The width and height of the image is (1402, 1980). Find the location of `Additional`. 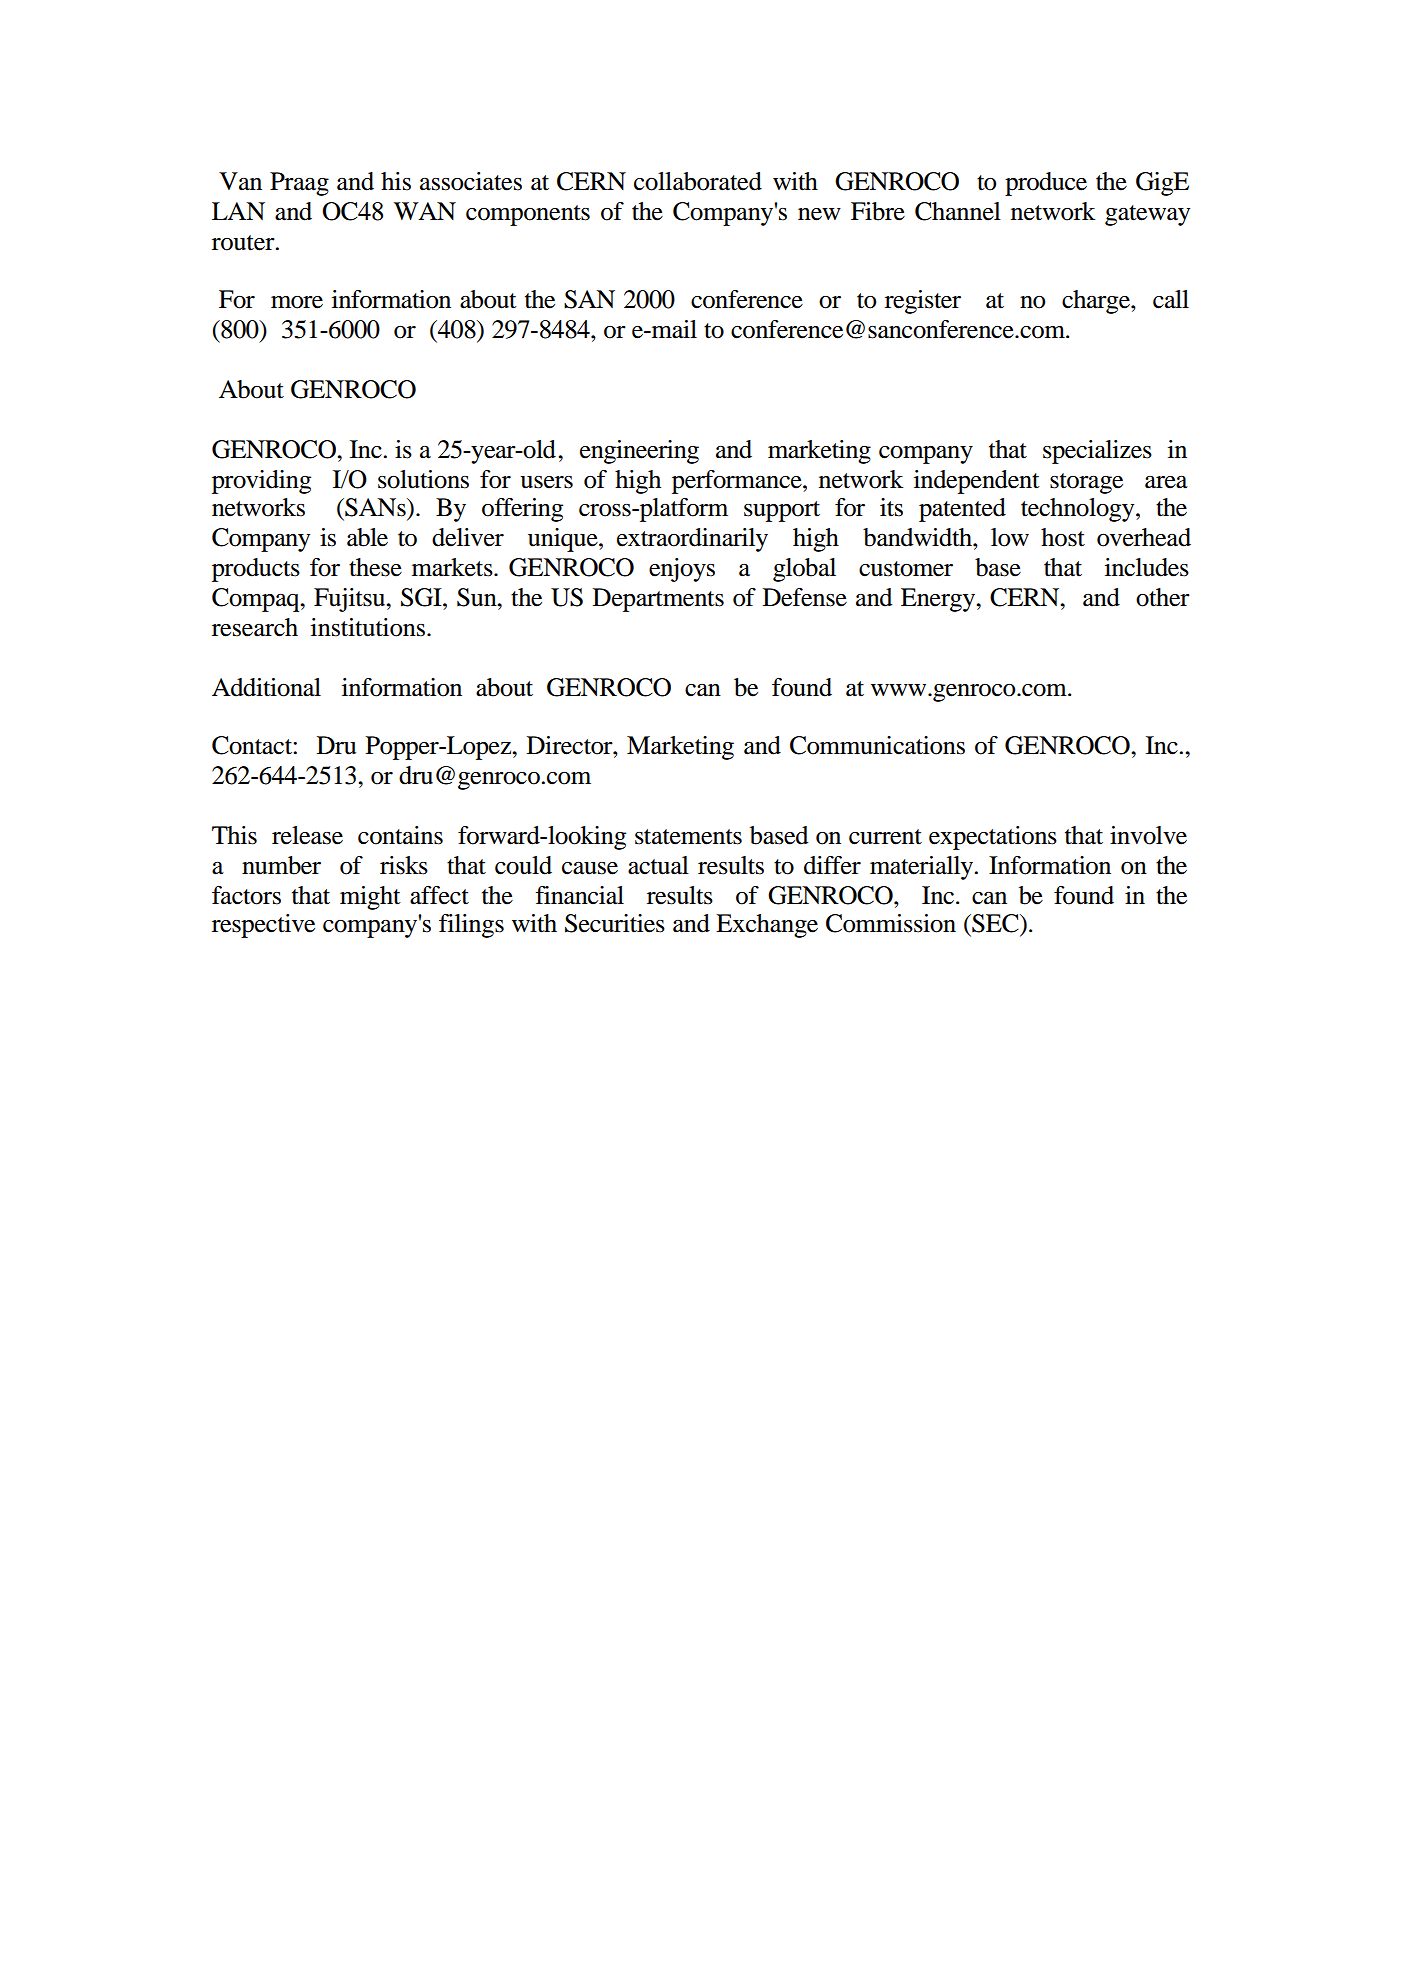

Additional is located at coordinates (266, 687).
